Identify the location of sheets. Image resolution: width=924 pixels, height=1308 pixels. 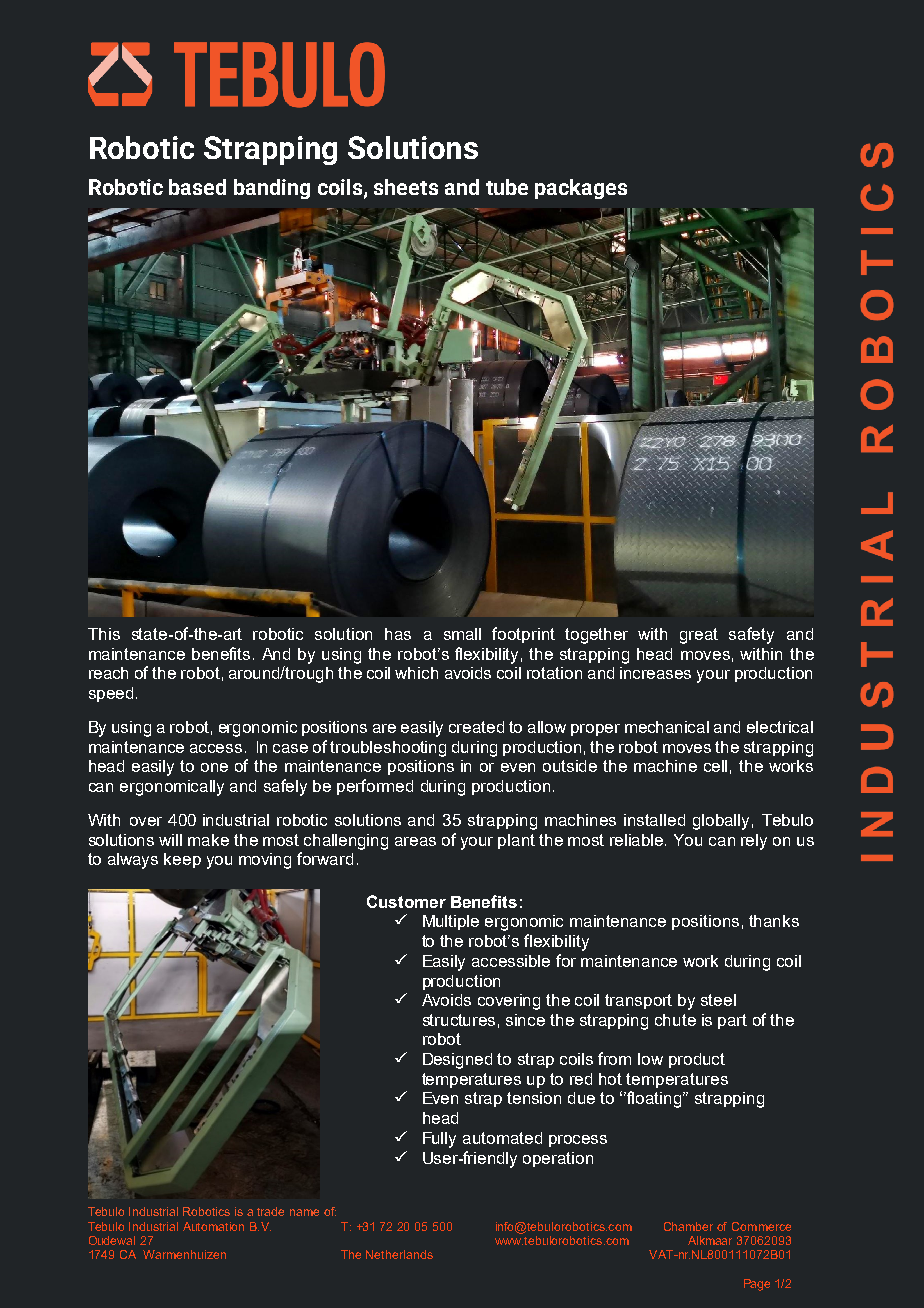
(406, 187).
